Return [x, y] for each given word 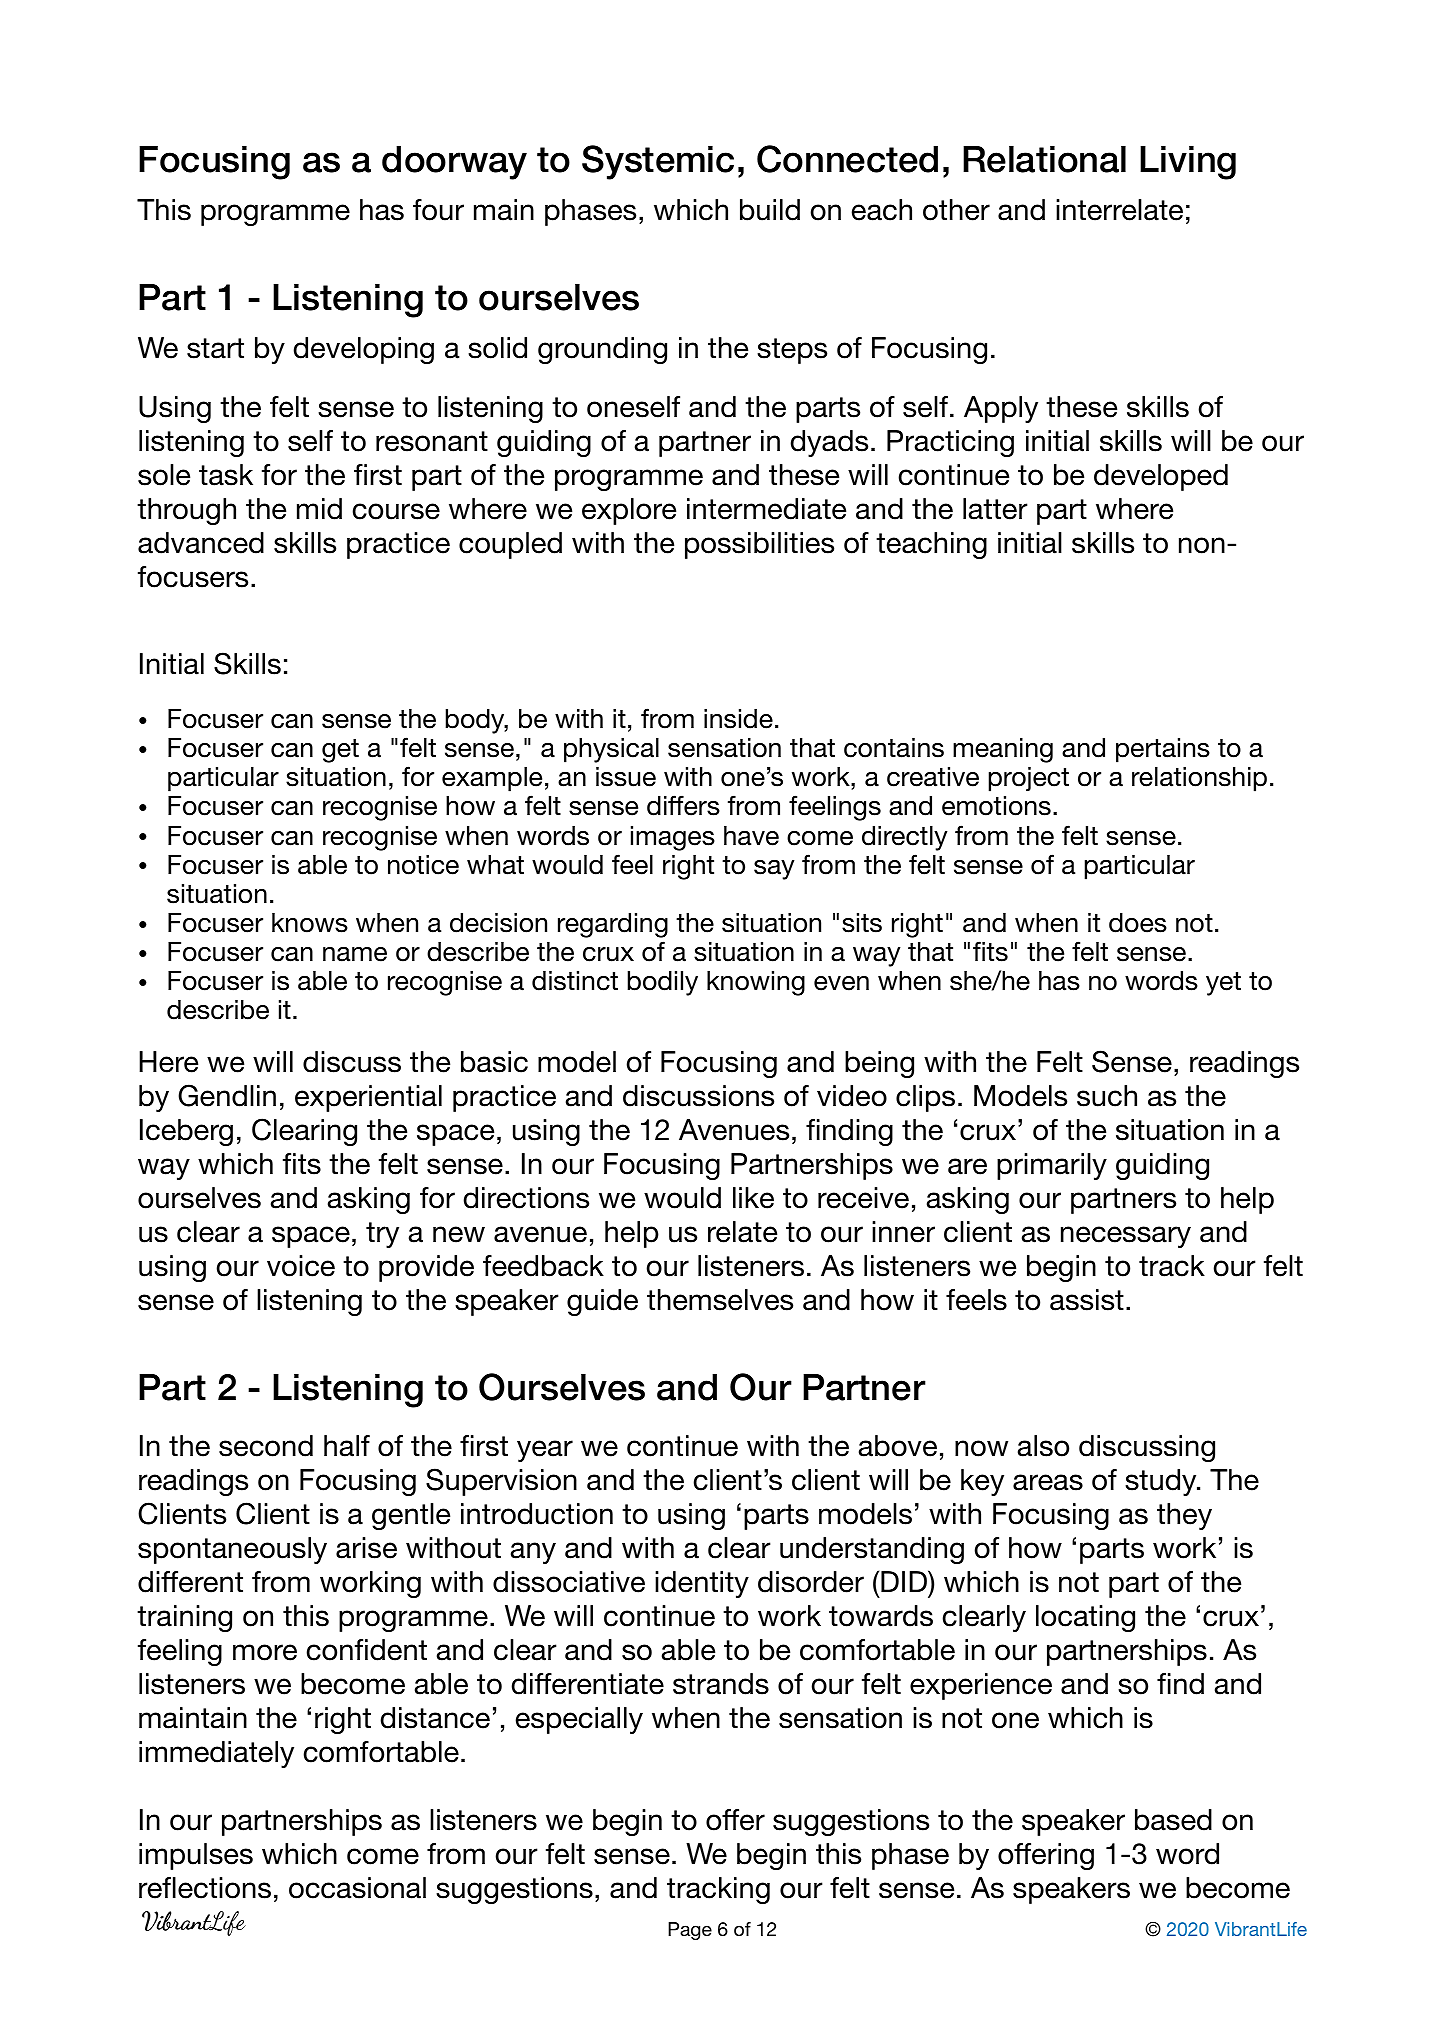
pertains [1163, 750]
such [1107, 1096]
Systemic [658, 162]
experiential [368, 1098]
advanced [201, 543]
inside [738, 719]
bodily [662, 983]
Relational [1044, 159]
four [438, 210]
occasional [357, 1888]
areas [1048, 1482]
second [266, 1446]
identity [702, 1584]
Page [690, 1931]
